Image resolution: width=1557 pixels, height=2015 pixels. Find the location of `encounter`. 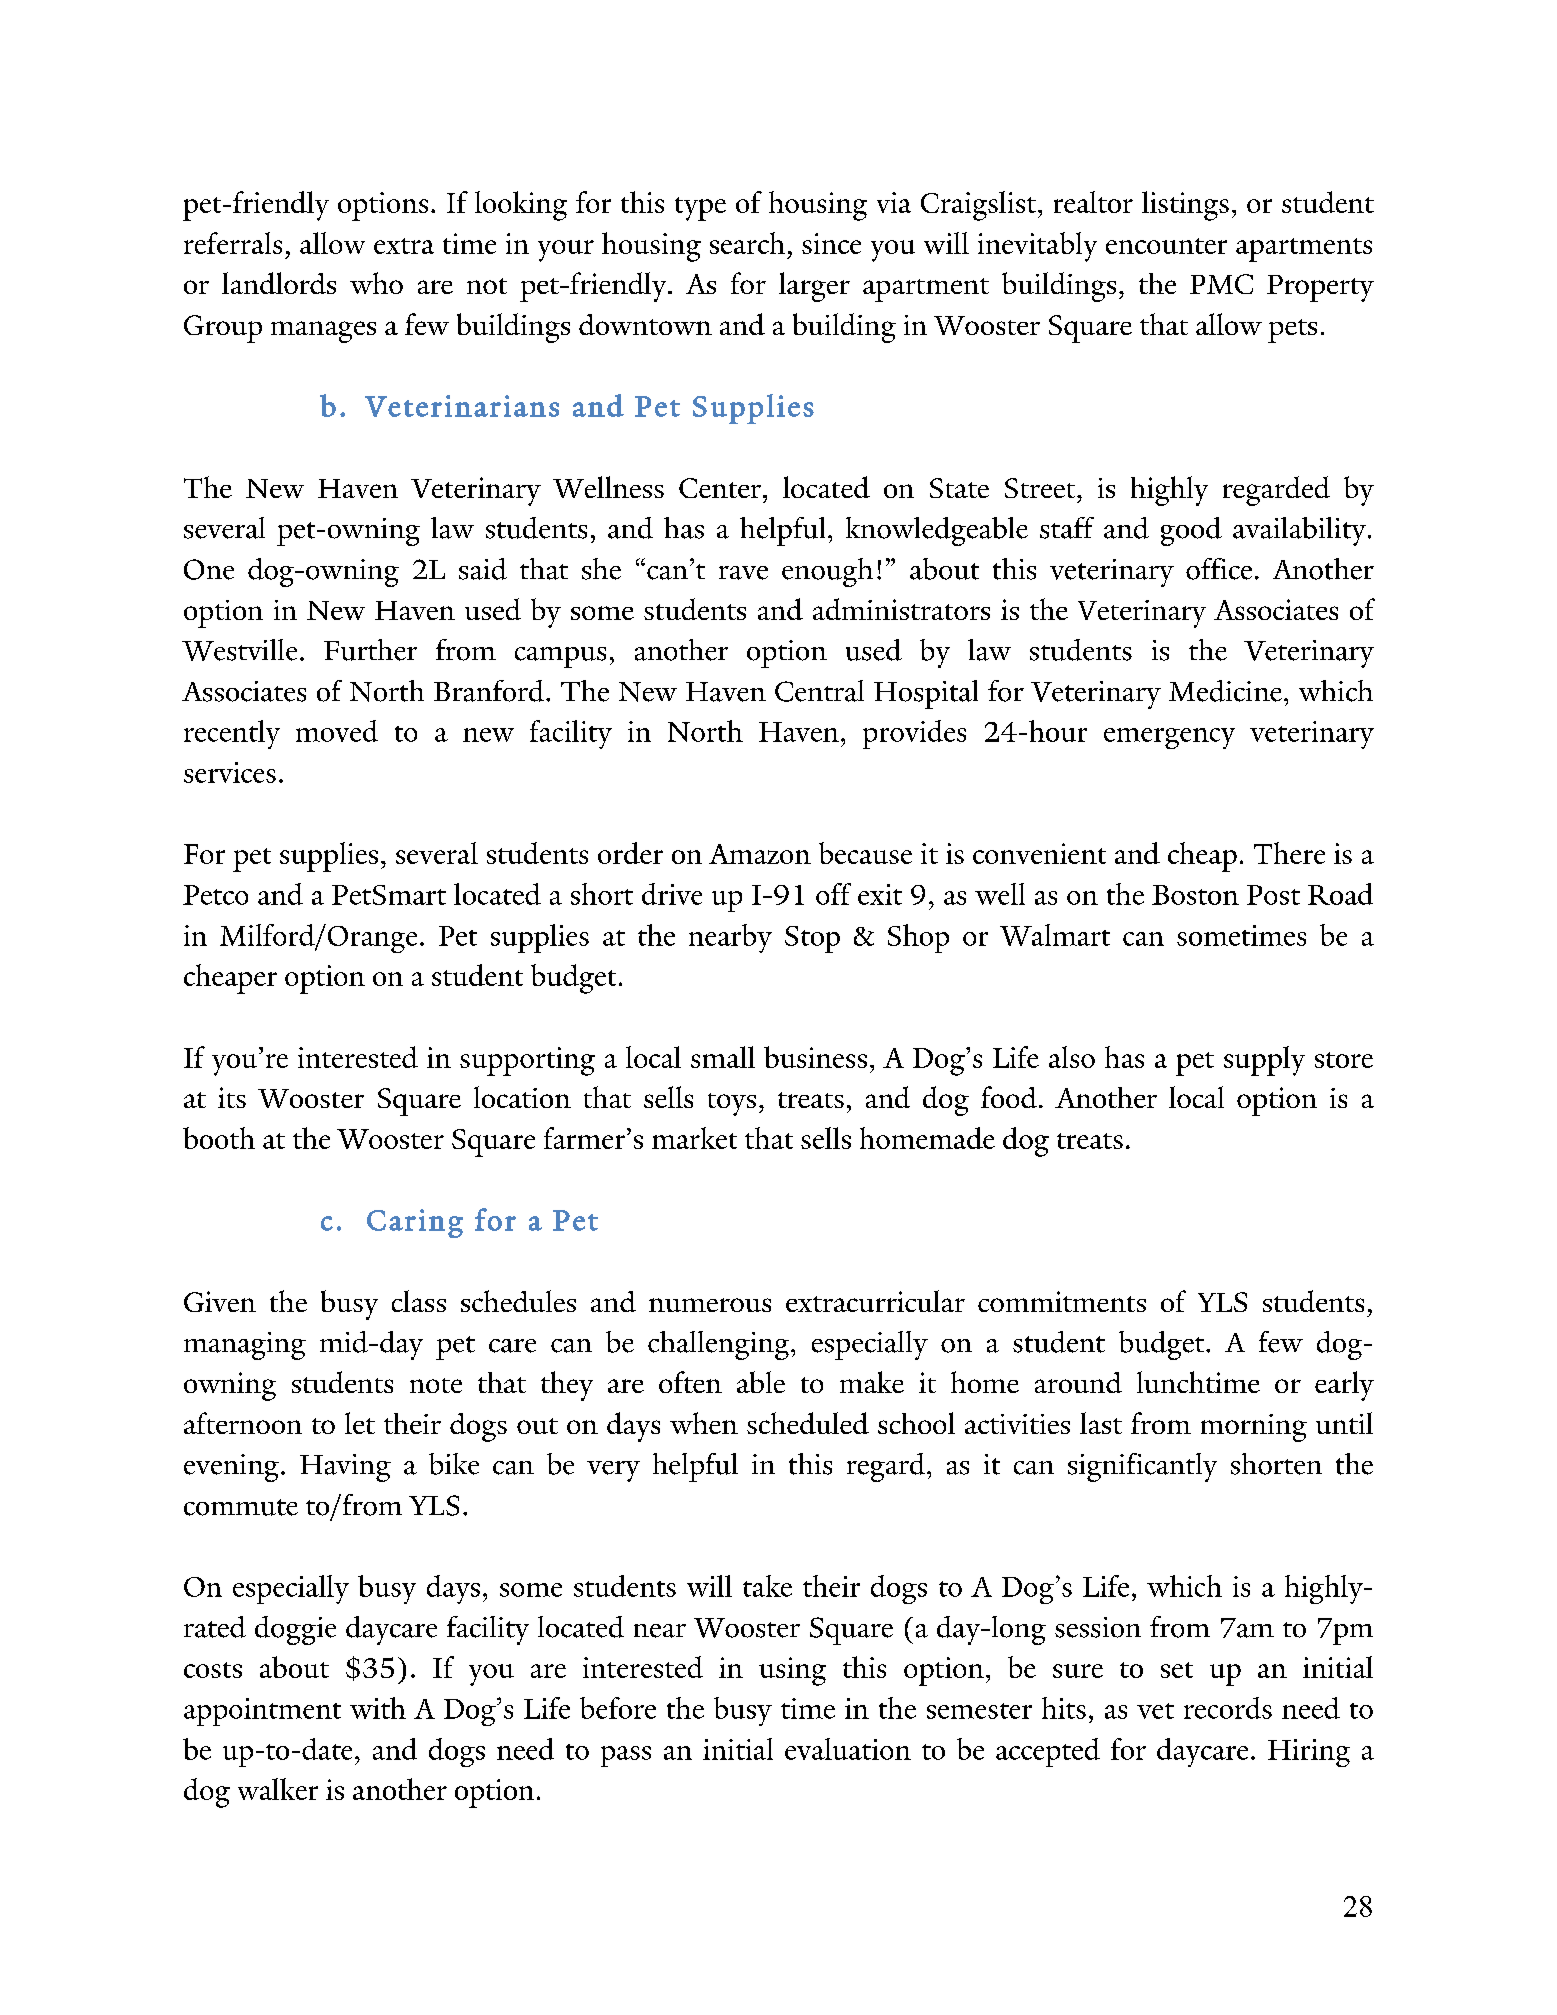

encounter is located at coordinates (1166, 246).
